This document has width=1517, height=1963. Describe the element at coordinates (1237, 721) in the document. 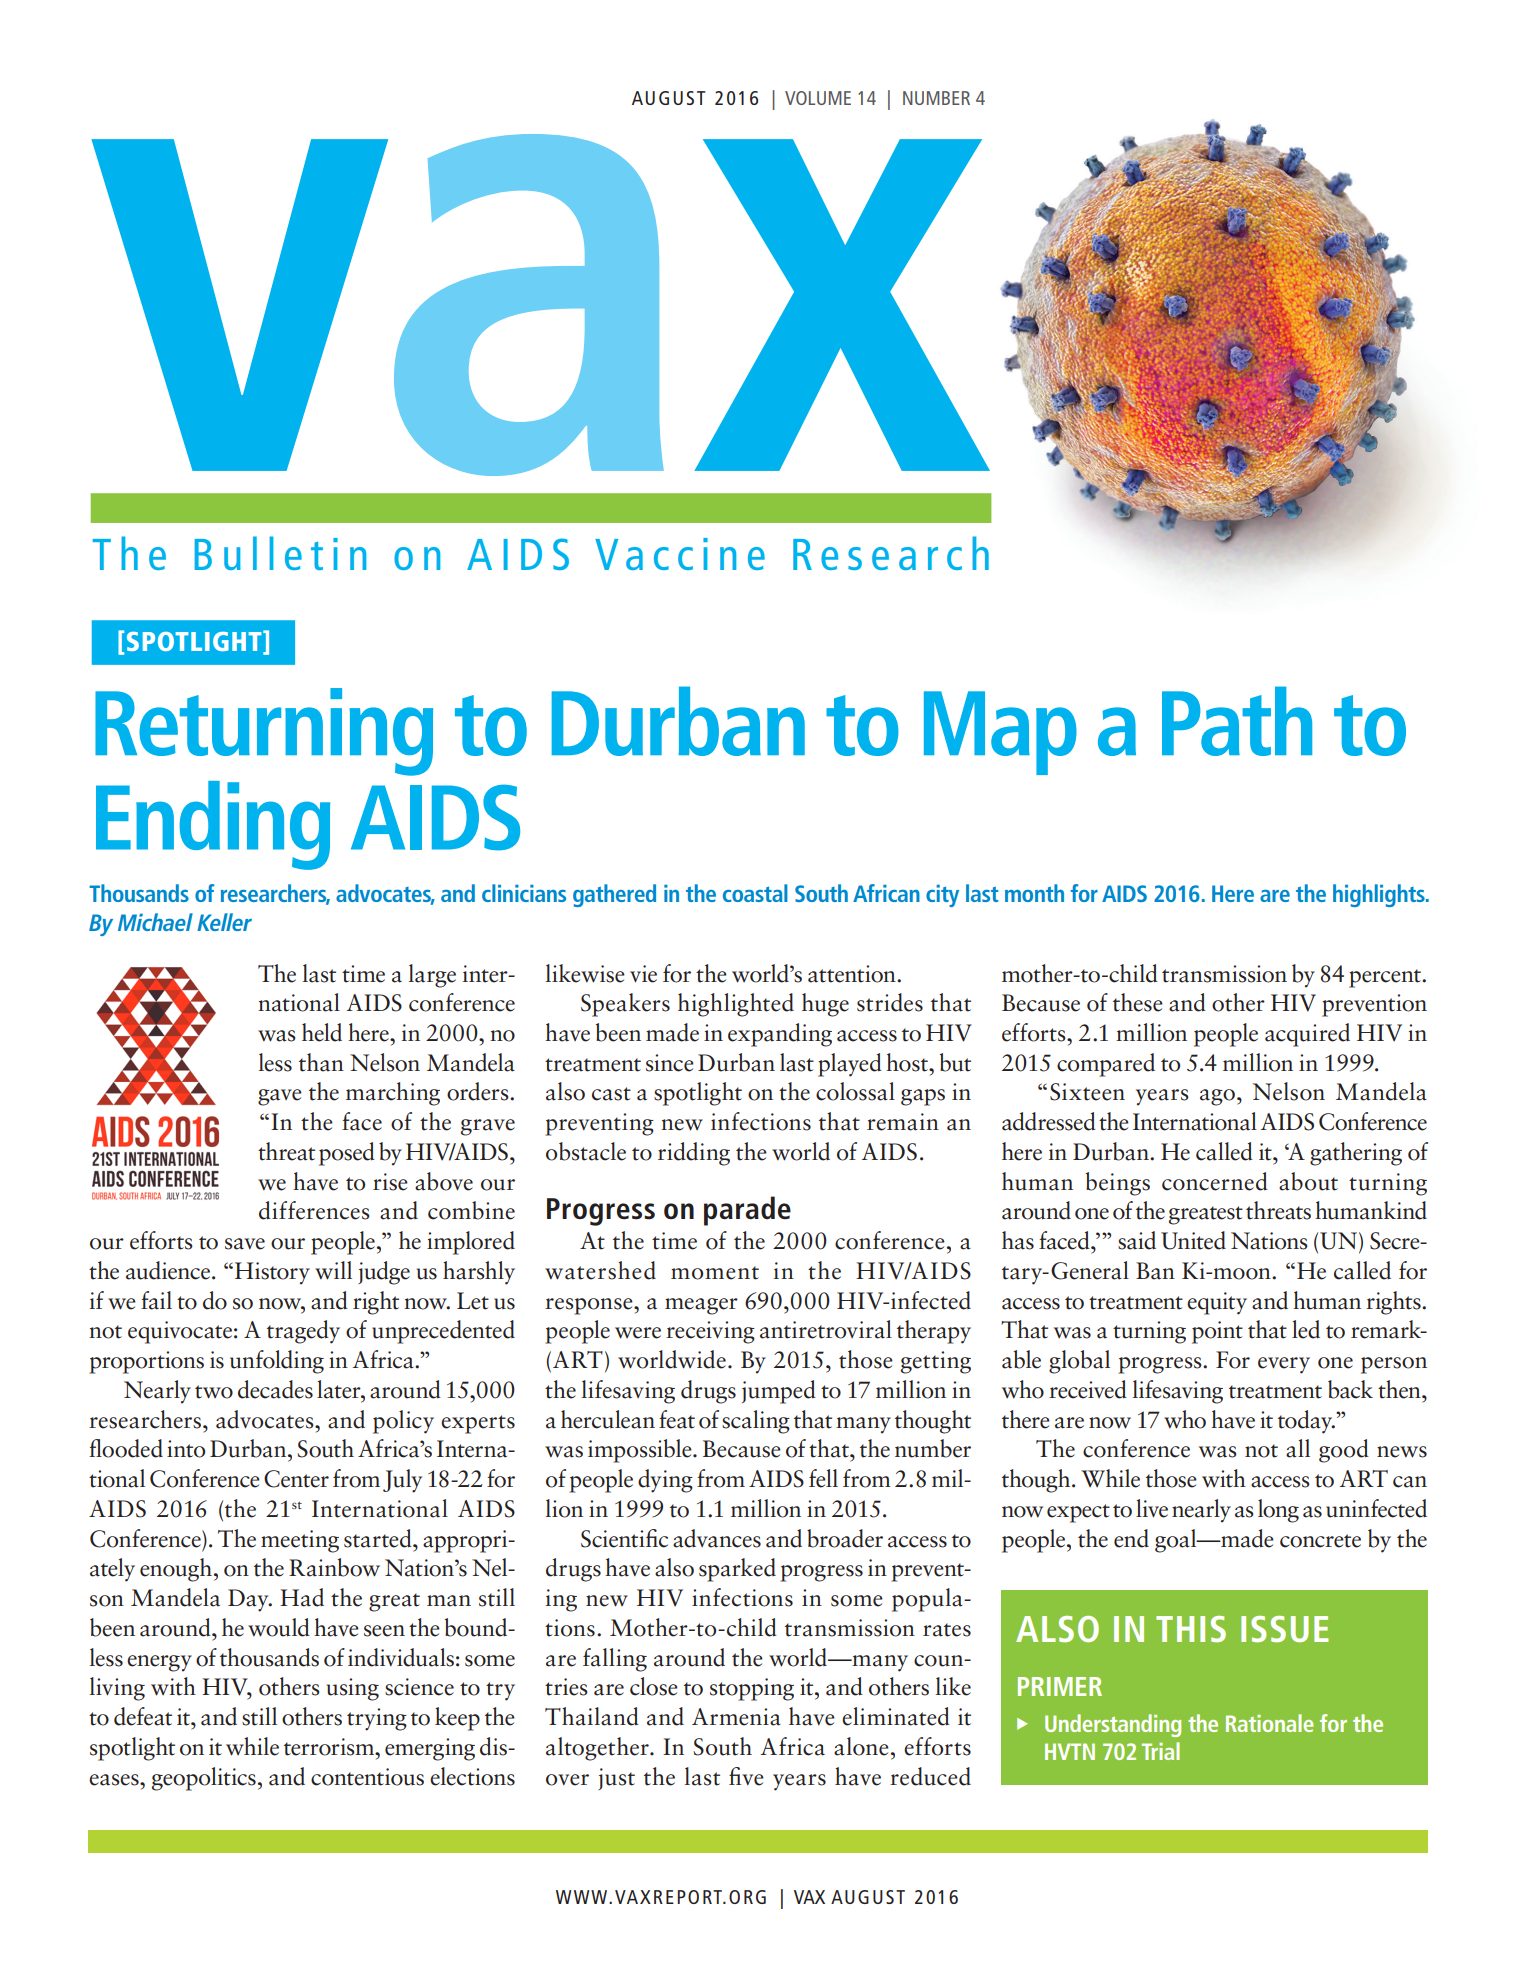

I see `Path` at that location.
